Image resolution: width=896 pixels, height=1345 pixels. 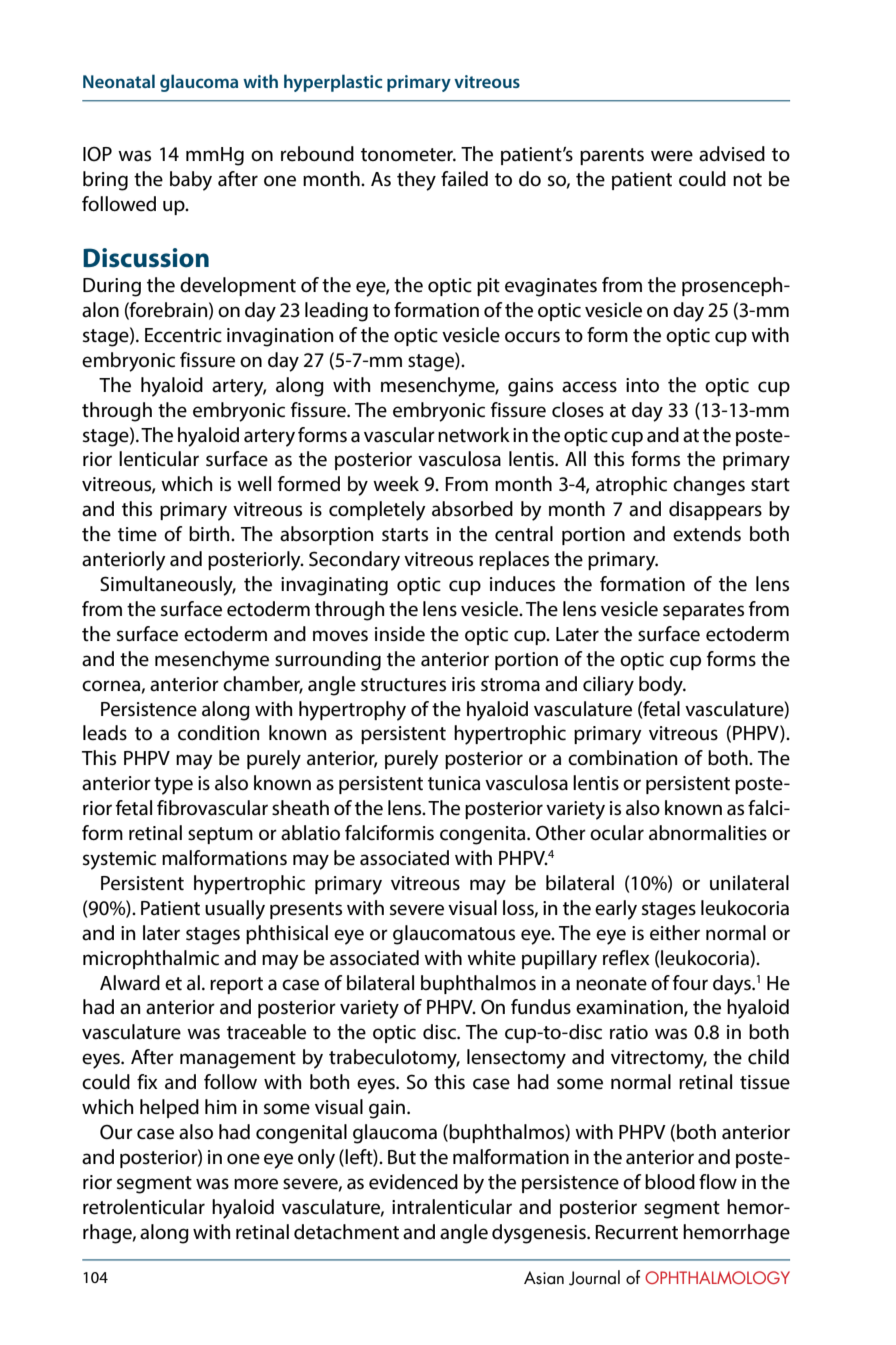 What do you see at coordinates (408, 155) in the page?
I see `tonometer` at bounding box center [408, 155].
